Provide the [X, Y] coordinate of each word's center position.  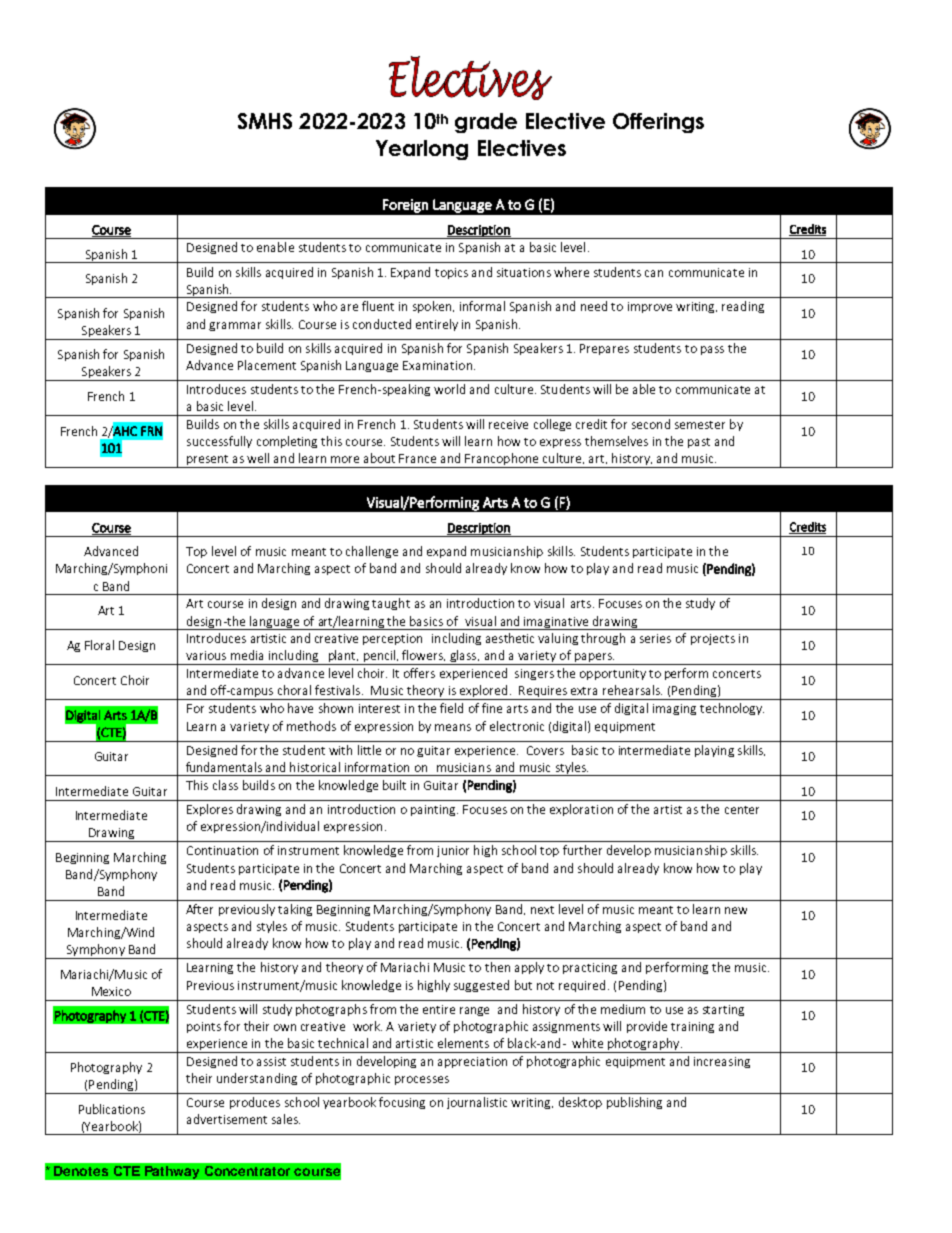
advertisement [227, 1119]
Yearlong [422, 150]
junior [453, 851]
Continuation [222, 850]
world [449, 389]
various [206, 655]
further [582, 850]
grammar [235, 326]
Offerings [658, 123]
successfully [219, 442]
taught [391, 604]
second [651, 424]
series [655, 638]
